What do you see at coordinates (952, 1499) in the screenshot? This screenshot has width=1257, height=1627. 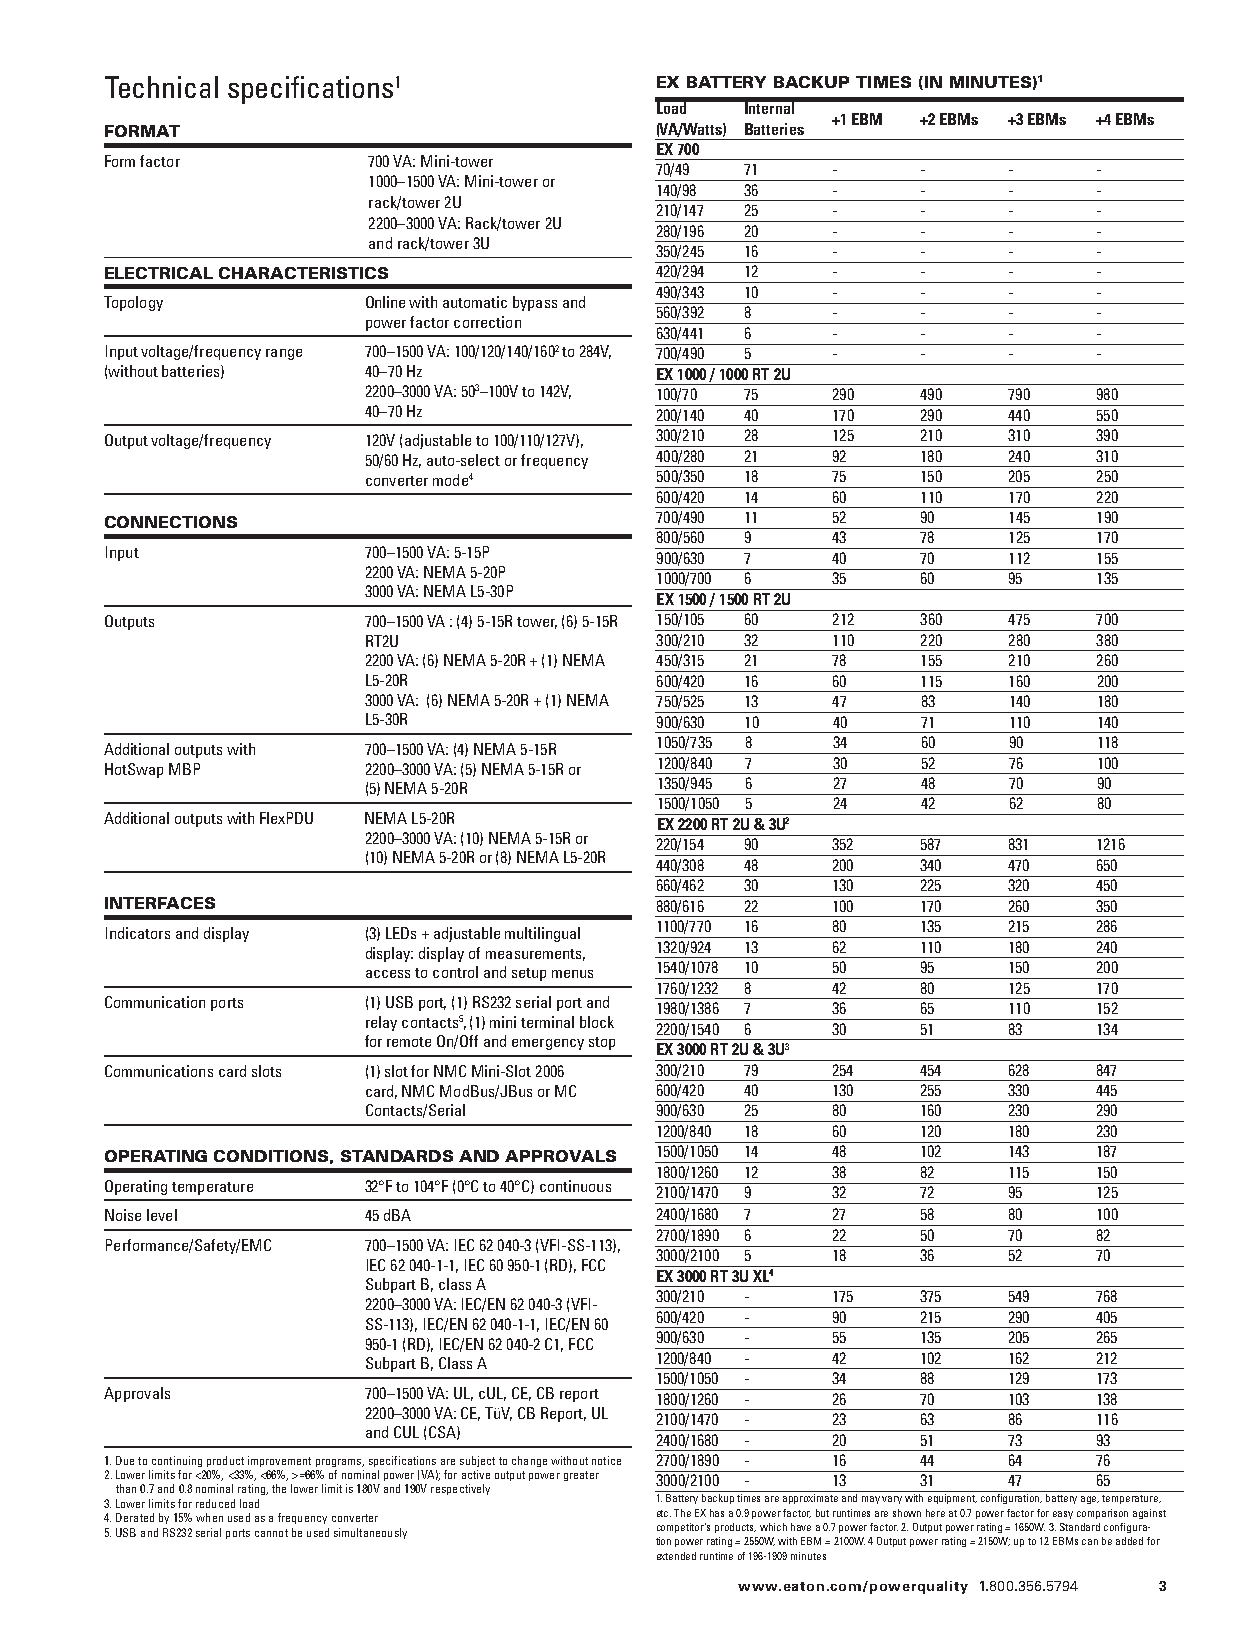 I see `equipment` at bounding box center [952, 1499].
